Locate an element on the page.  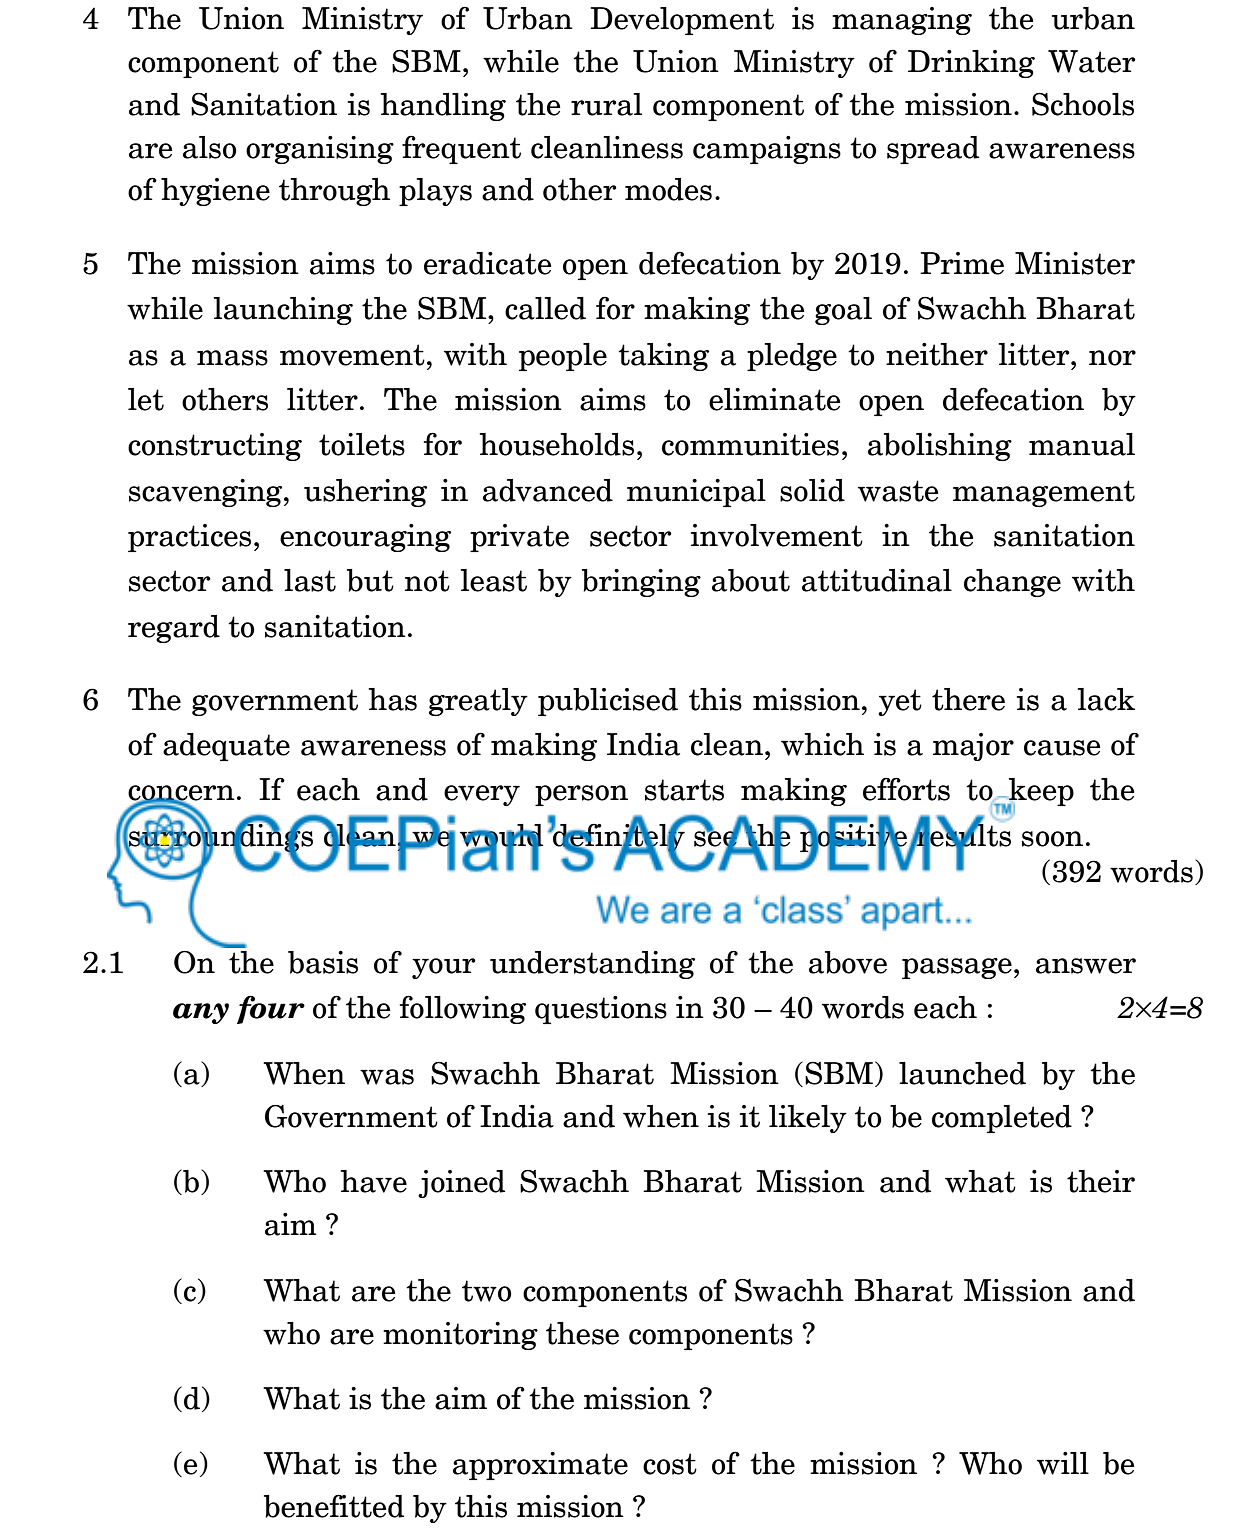
benefitted is located at coordinates (334, 1506).
